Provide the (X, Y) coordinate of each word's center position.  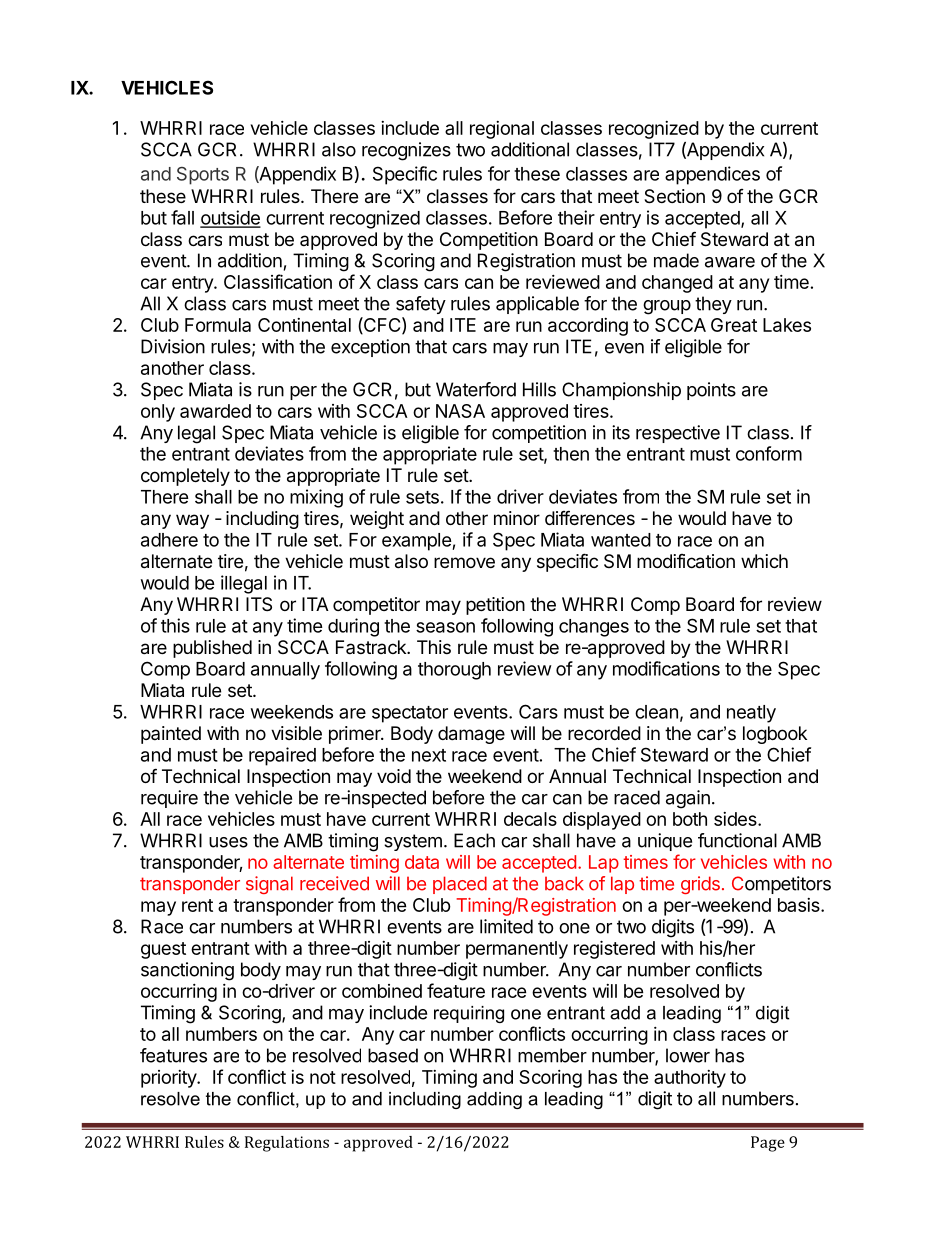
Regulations (287, 1144)
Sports (203, 176)
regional (502, 130)
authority (690, 1079)
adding (494, 1100)
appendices (712, 175)
